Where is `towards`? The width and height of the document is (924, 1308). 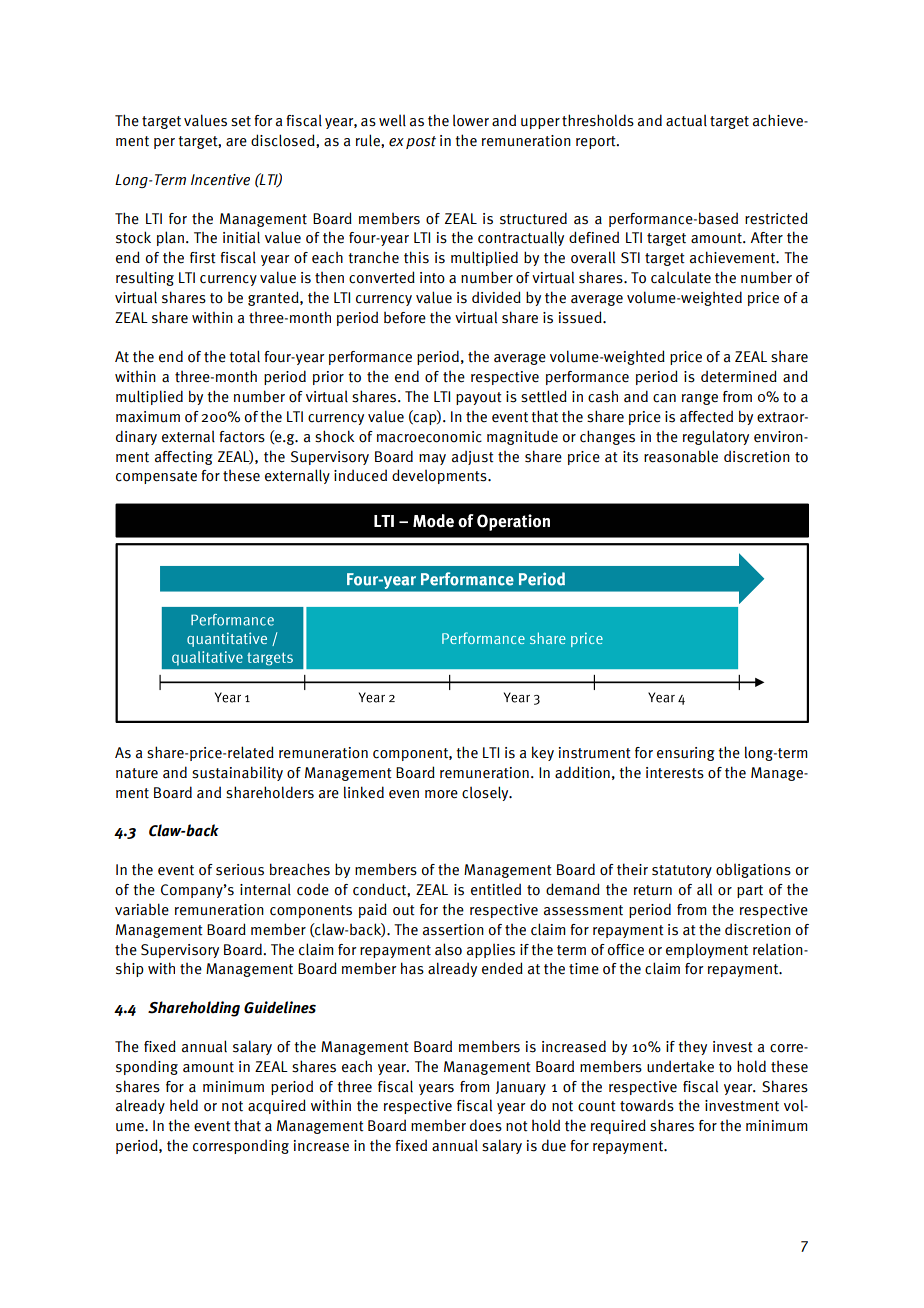
towards is located at coordinates (647, 1105).
